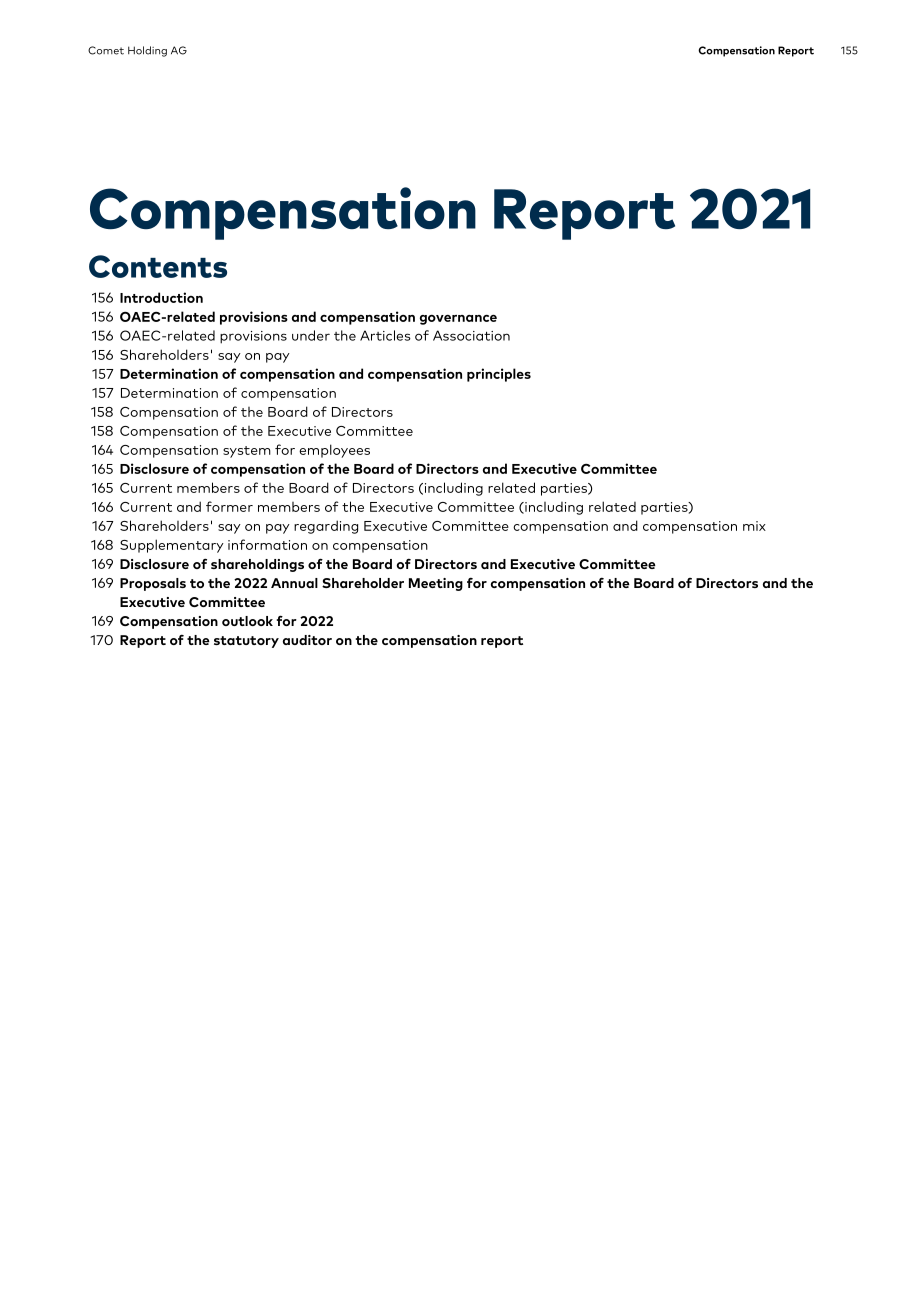 This image has height=1308, width=924. I want to click on Contents, so click(158, 266).
